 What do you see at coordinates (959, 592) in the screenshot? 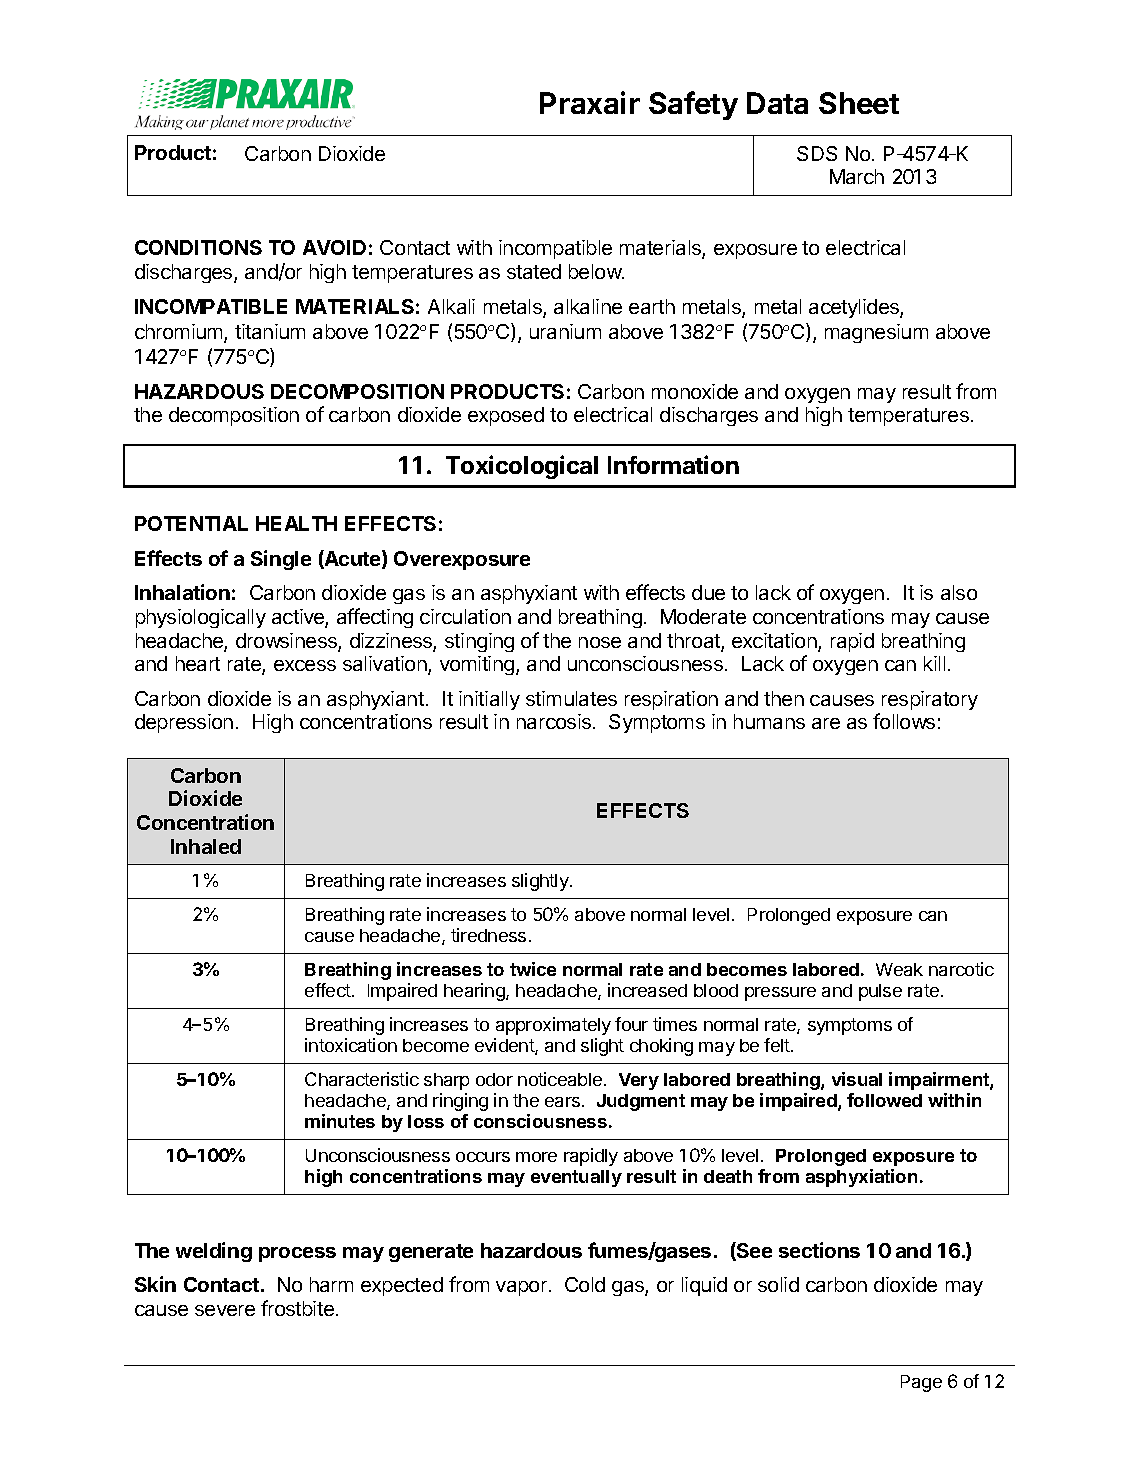
I see `also` at bounding box center [959, 592].
